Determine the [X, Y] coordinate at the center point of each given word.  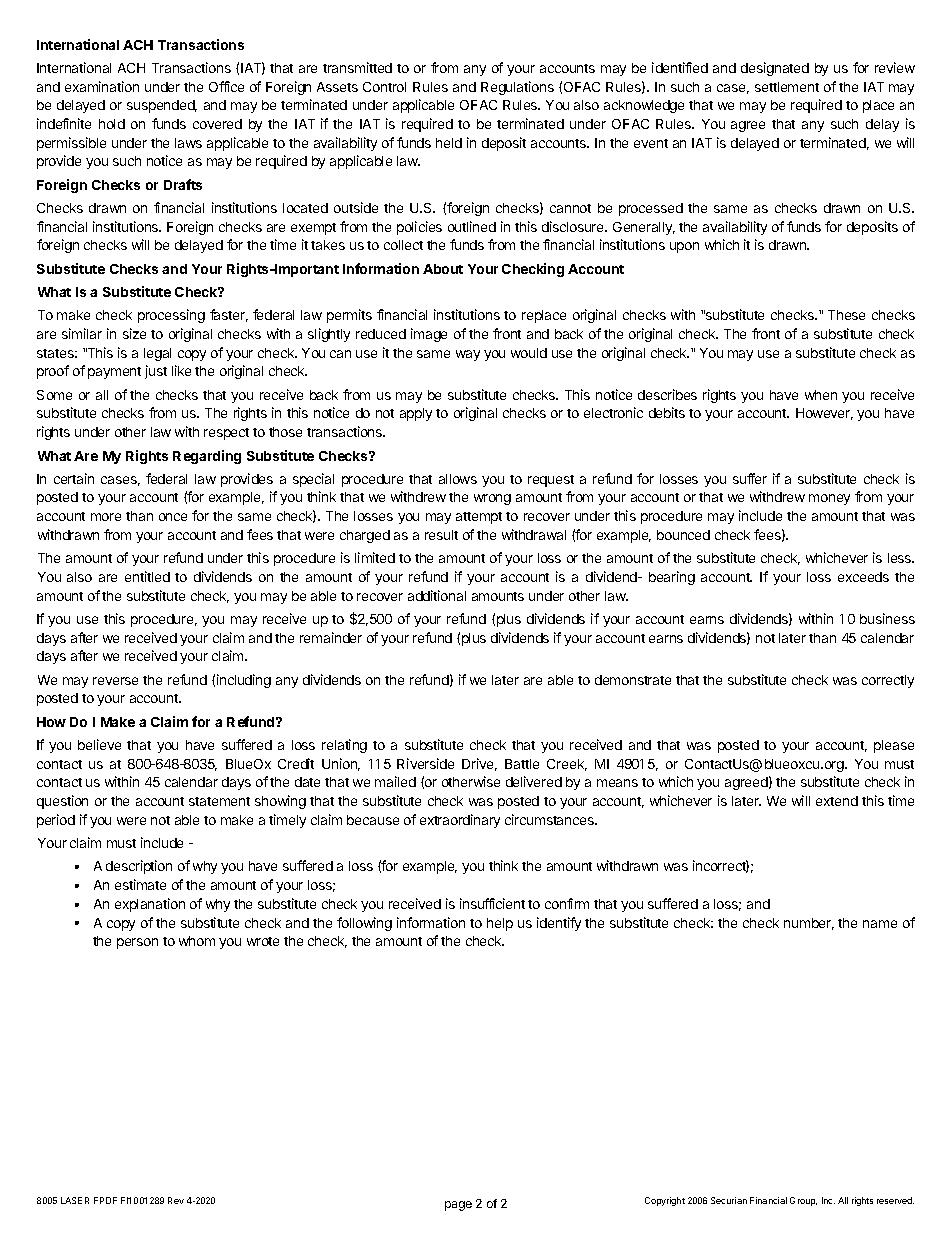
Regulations [517, 88]
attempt [479, 518]
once [173, 517]
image [429, 335]
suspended [162, 106]
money [829, 499]
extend [837, 801]
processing [171, 316]
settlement [787, 87]
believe [99, 744]
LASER [75, 1200]
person [137, 943]
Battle [522, 764]
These [846, 315]
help [500, 924]
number [809, 924]
